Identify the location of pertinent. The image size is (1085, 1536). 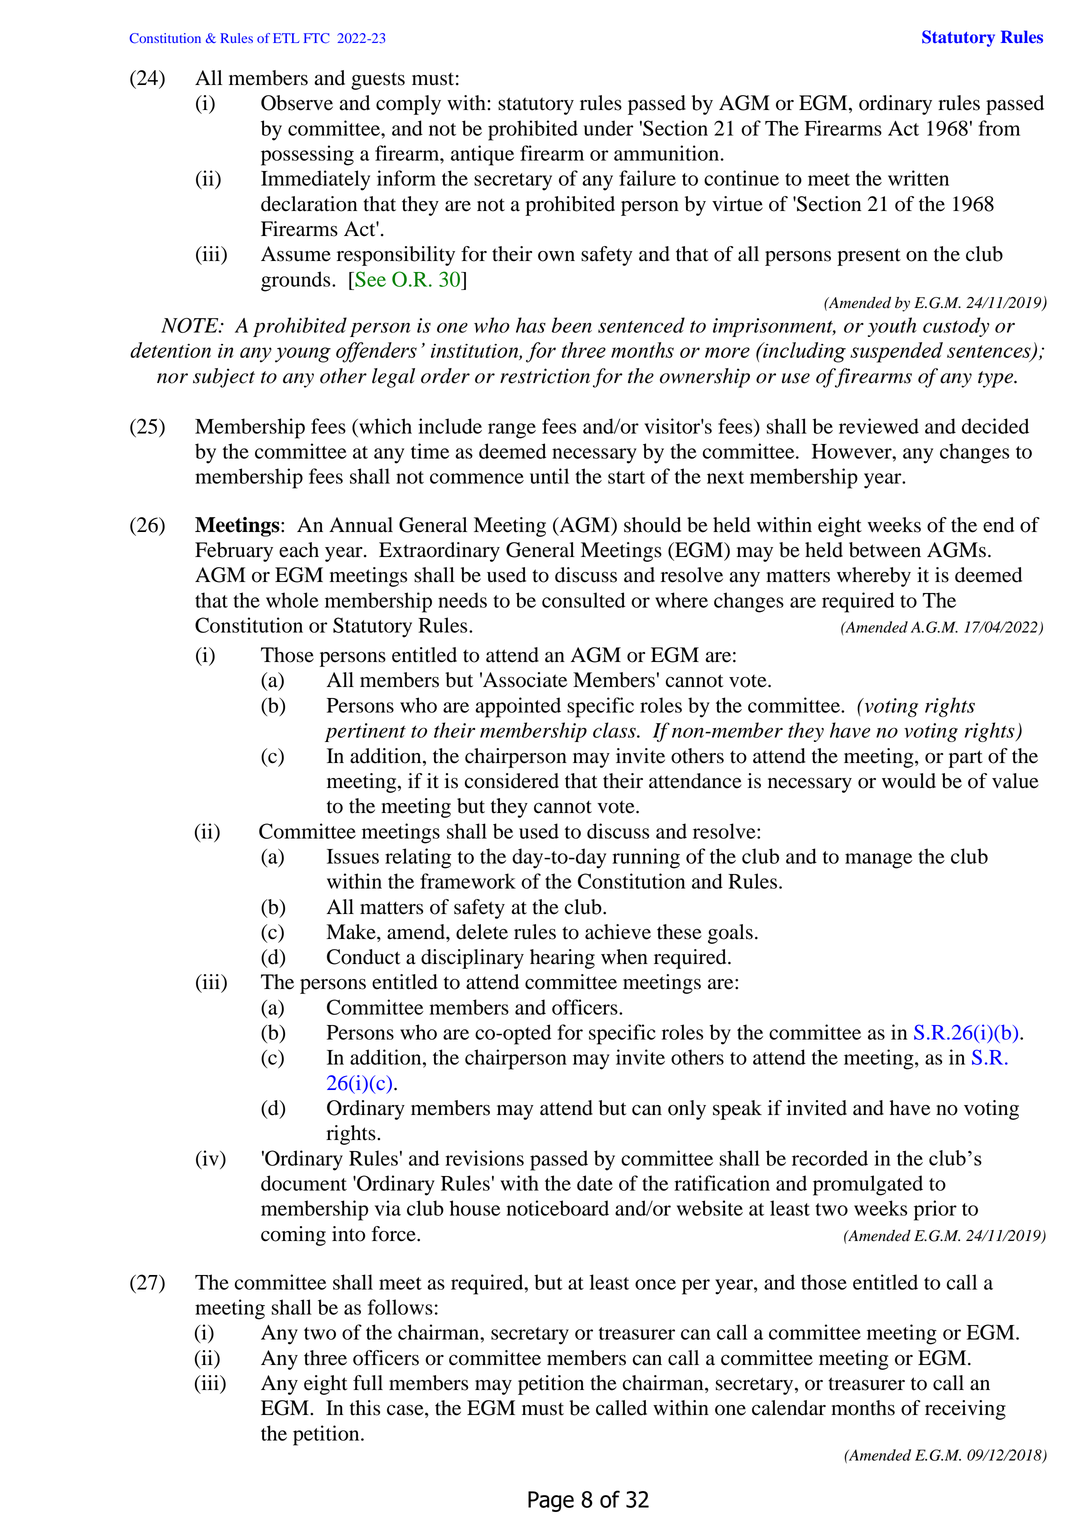
(365, 732).
